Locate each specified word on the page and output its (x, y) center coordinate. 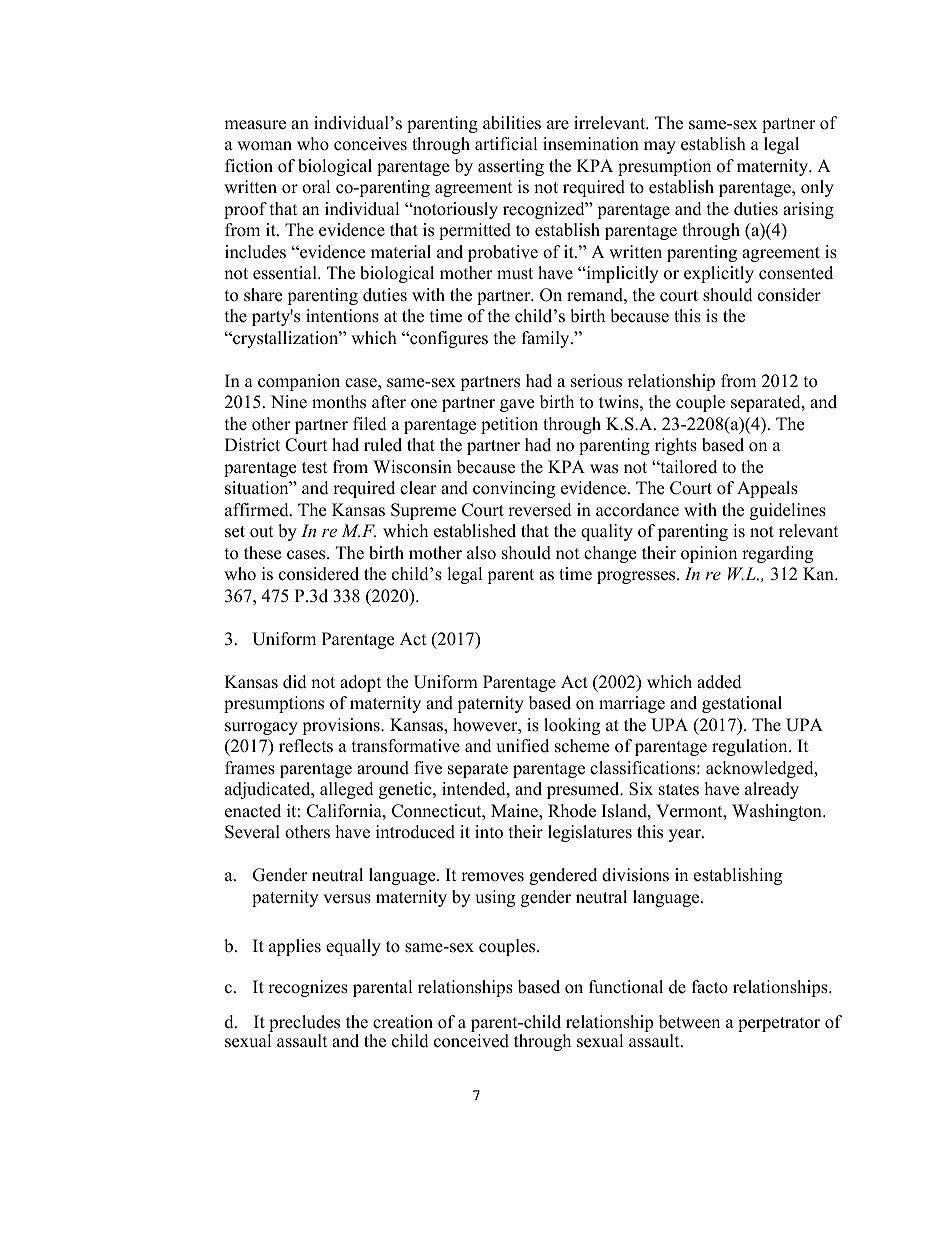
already (772, 790)
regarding (777, 554)
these (262, 553)
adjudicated (269, 790)
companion (299, 382)
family (547, 339)
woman (264, 146)
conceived (471, 1041)
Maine (515, 812)
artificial (506, 144)
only (817, 188)
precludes (304, 1025)
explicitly (719, 274)
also (481, 553)
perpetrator (779, 1024)
